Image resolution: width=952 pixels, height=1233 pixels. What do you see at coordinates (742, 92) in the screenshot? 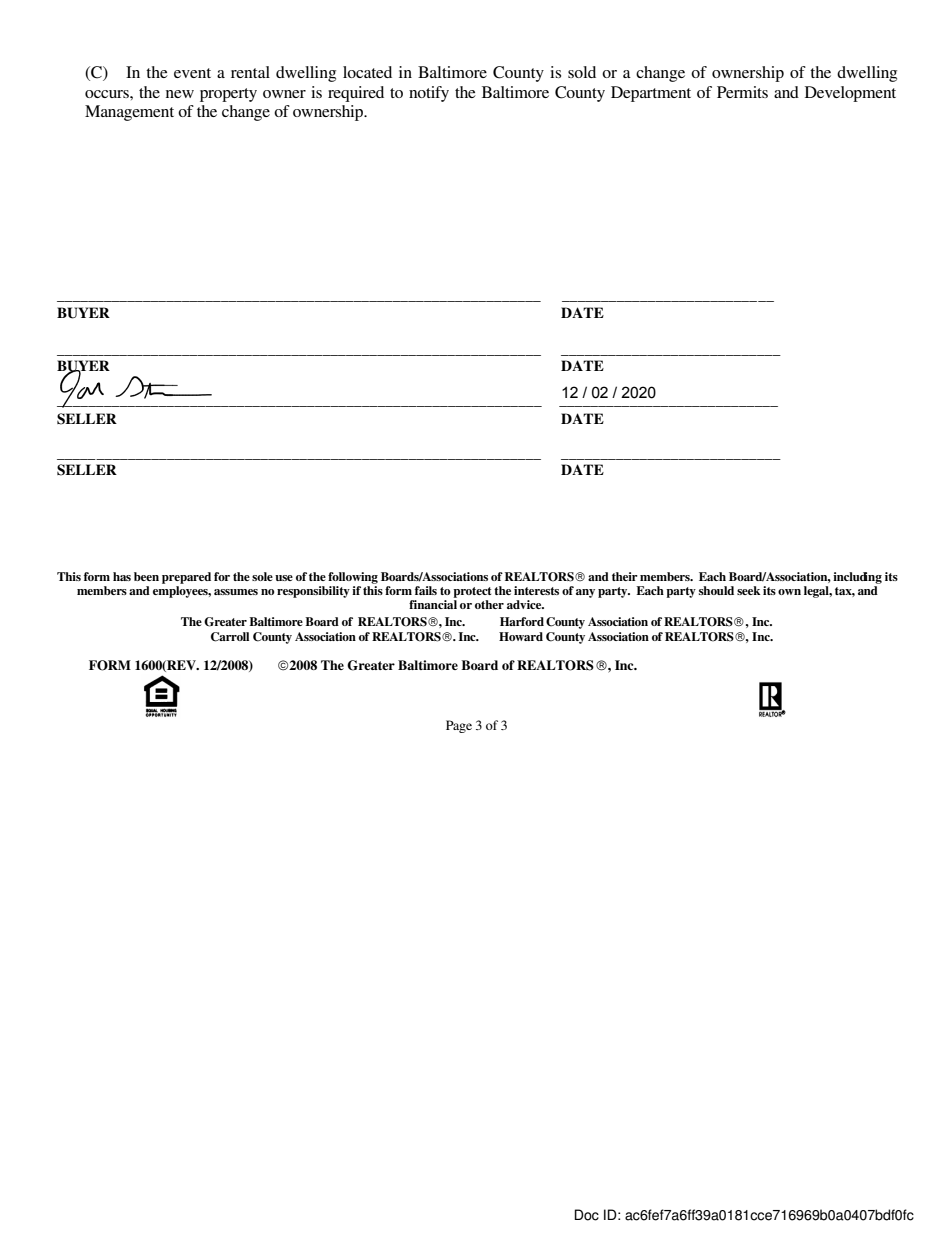
I see `Permits` at bounding box center [742, 92].
